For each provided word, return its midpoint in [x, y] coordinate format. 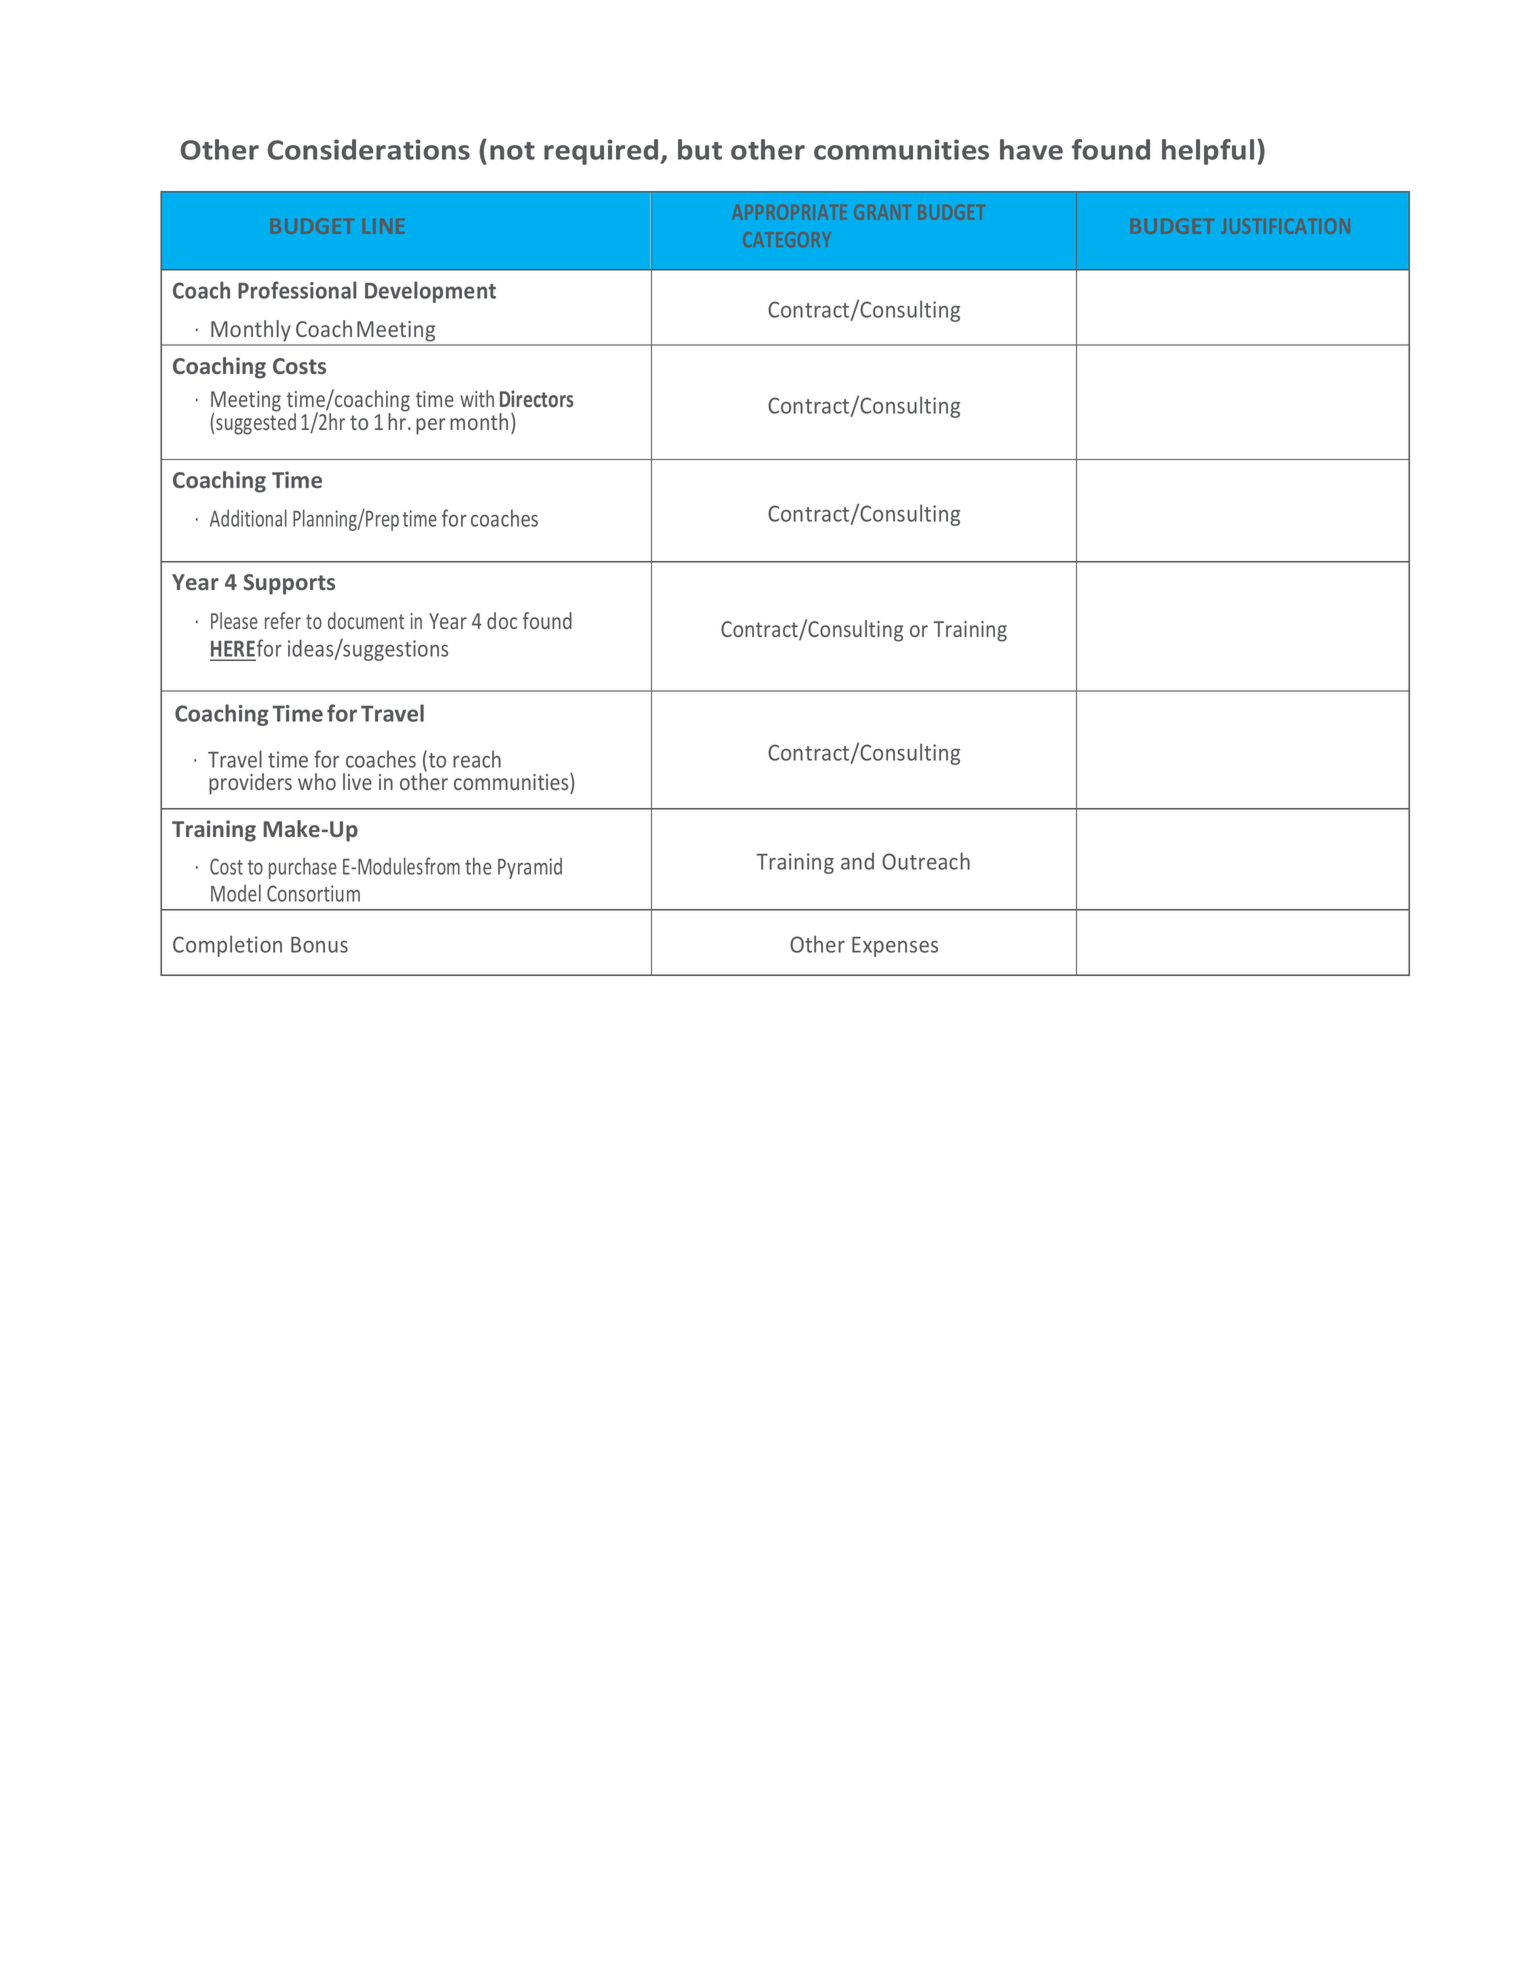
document [366, 620]
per [431, 426]
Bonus [319, 945]
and [857, 861]
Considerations [369, 149]
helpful [1208, 152]
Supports [289, 584]
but [700, 149]
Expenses [895, 947]
